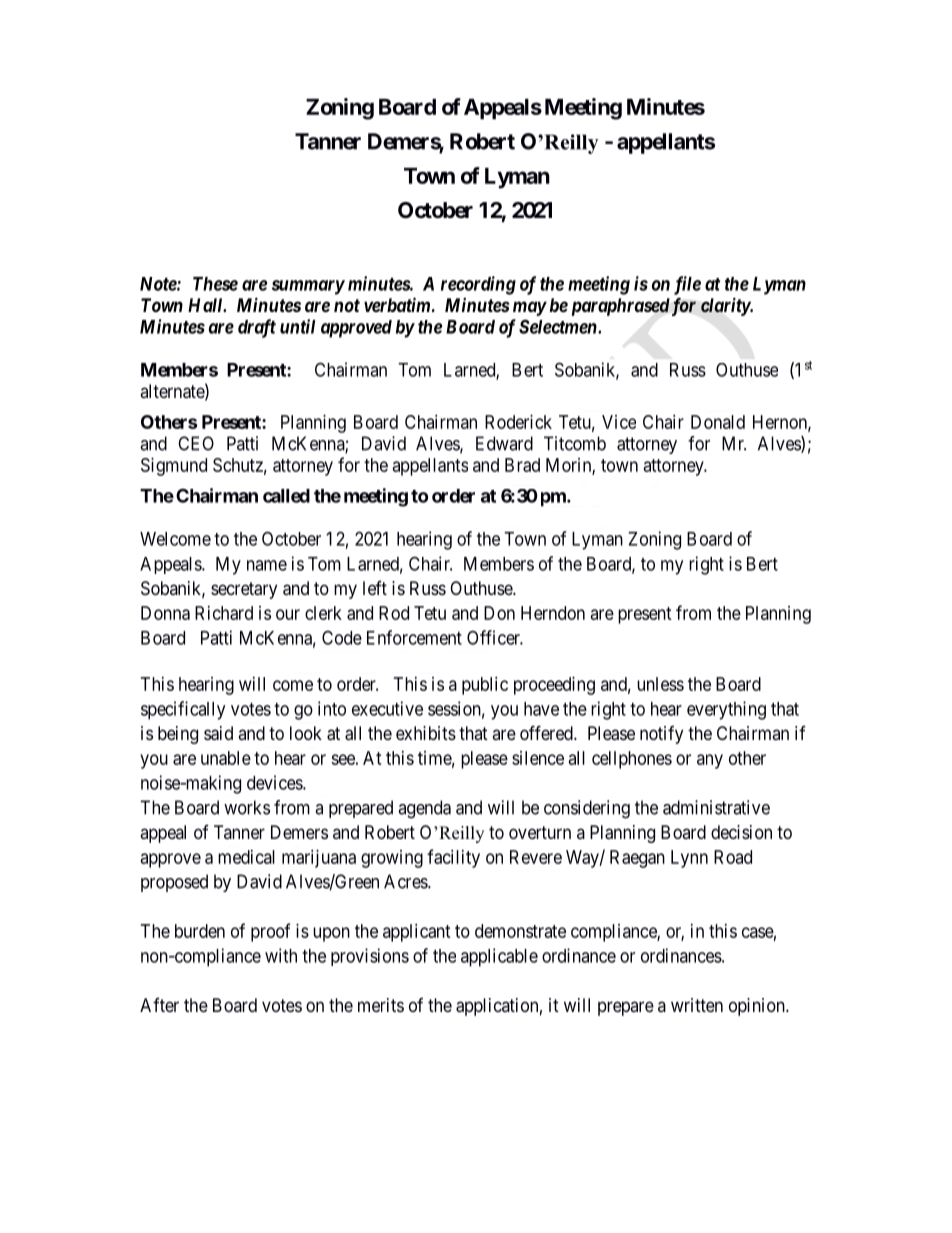 The width and height of the page is (952, 1233). Describe the element at coordinates (247, 807) in the page. I see `works` at that location.
